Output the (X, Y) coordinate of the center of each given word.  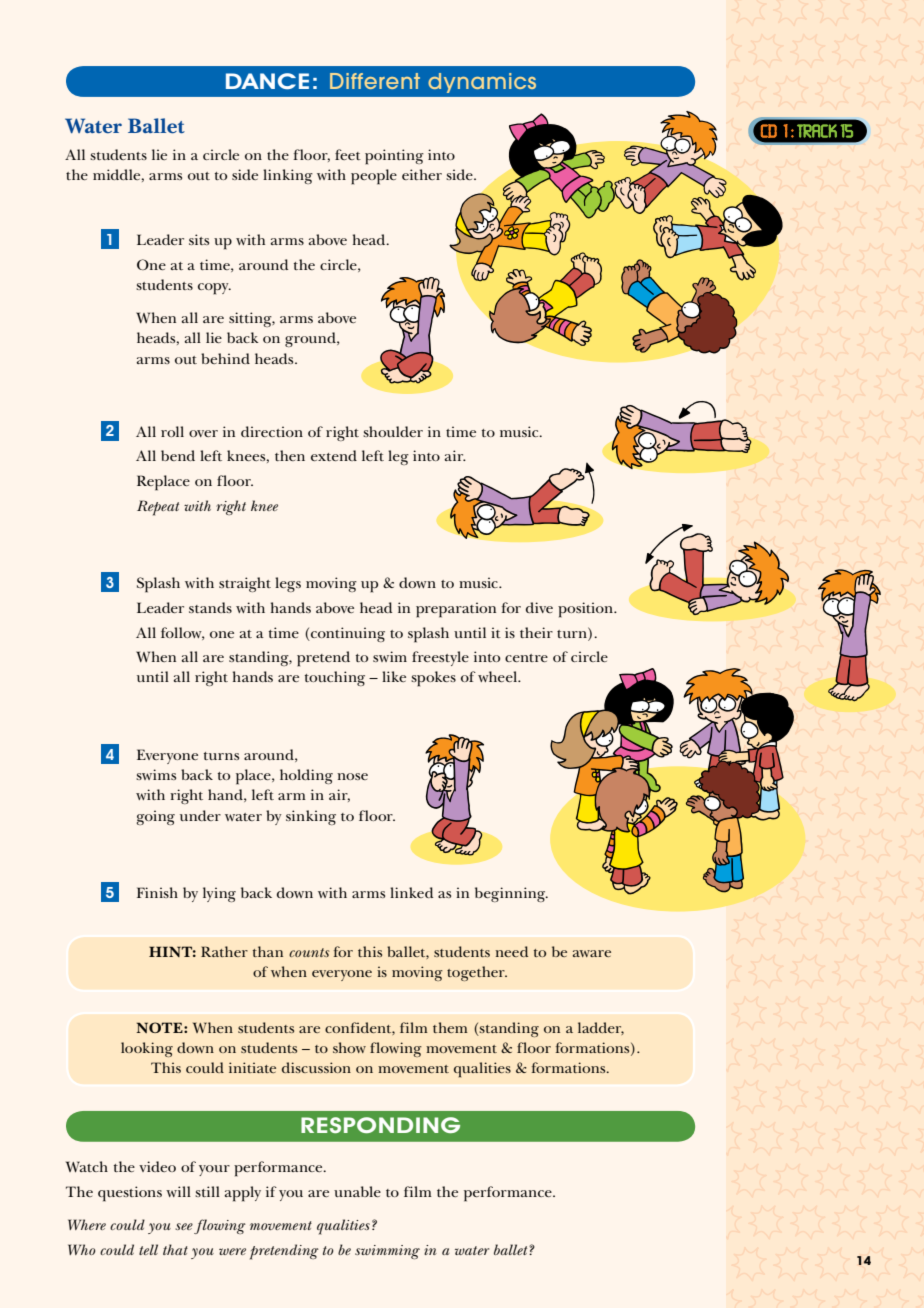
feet (348, 154)
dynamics (482, 83)
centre (526, 658)
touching (335, 678)
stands (210, 607)
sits (199, 239)
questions (130, 1194)
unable (357, 1191)
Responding (380, 1125)
